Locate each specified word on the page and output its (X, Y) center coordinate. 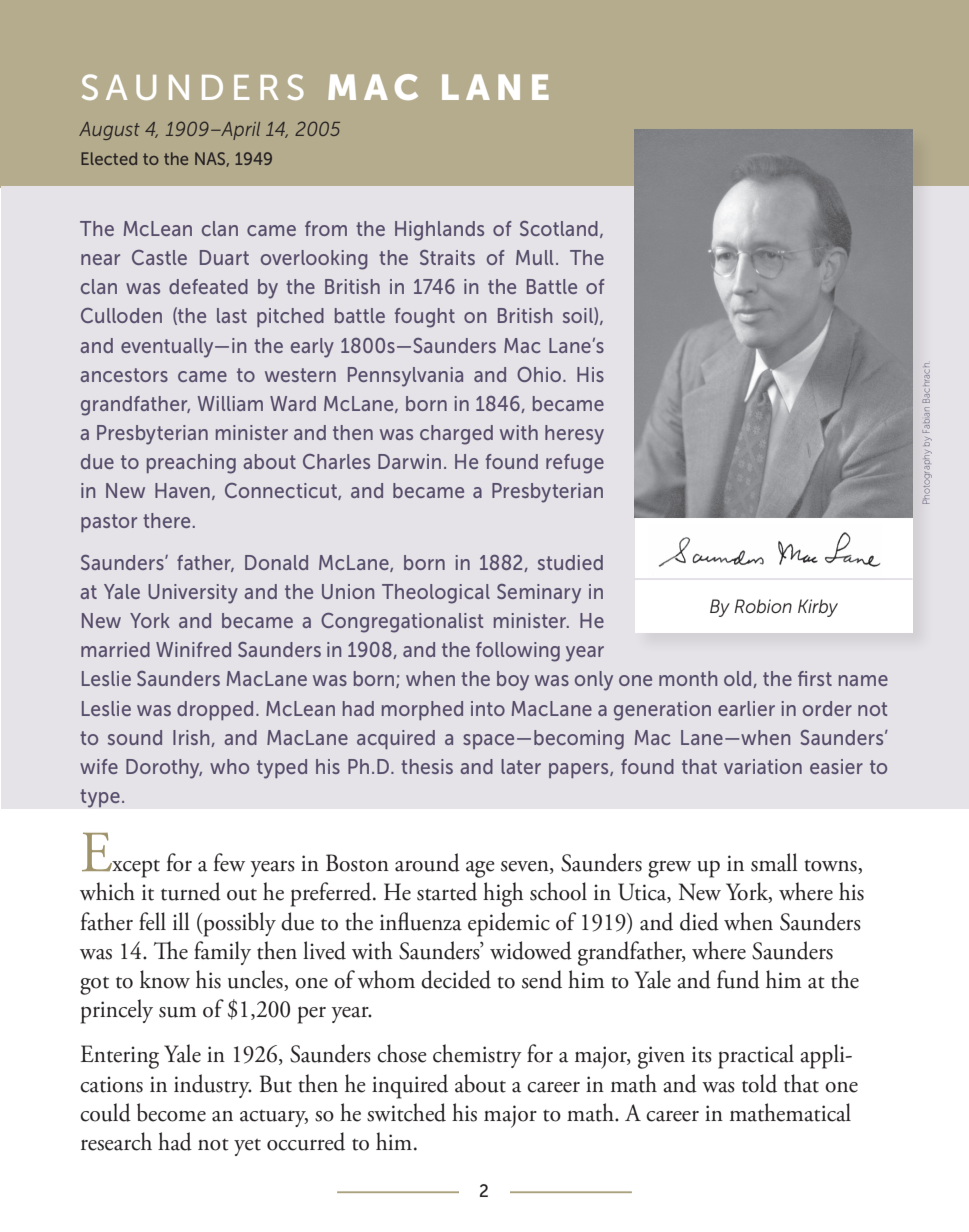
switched (406, 1112)
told (759, 1083)
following (518, 652)
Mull (534, 257)
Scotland (559, 228)
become (171, 1112)
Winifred (193, 649)
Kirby (818, 608)
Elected (109, 158)
